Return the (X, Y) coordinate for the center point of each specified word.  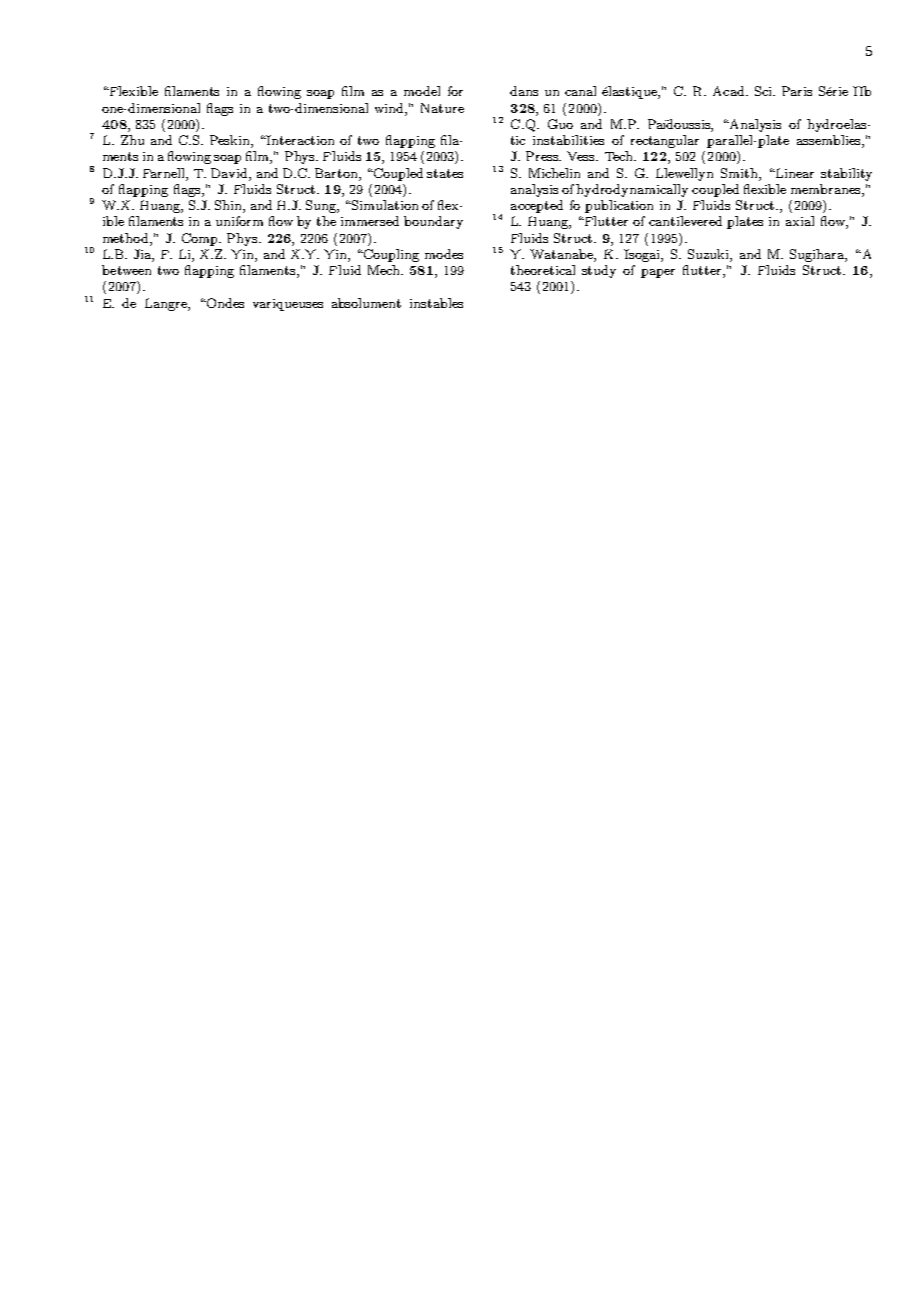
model (422, 91)
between (126, 270)
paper (658, 273)
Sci (764, 91)
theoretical (543, 270)
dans (524, 91)
